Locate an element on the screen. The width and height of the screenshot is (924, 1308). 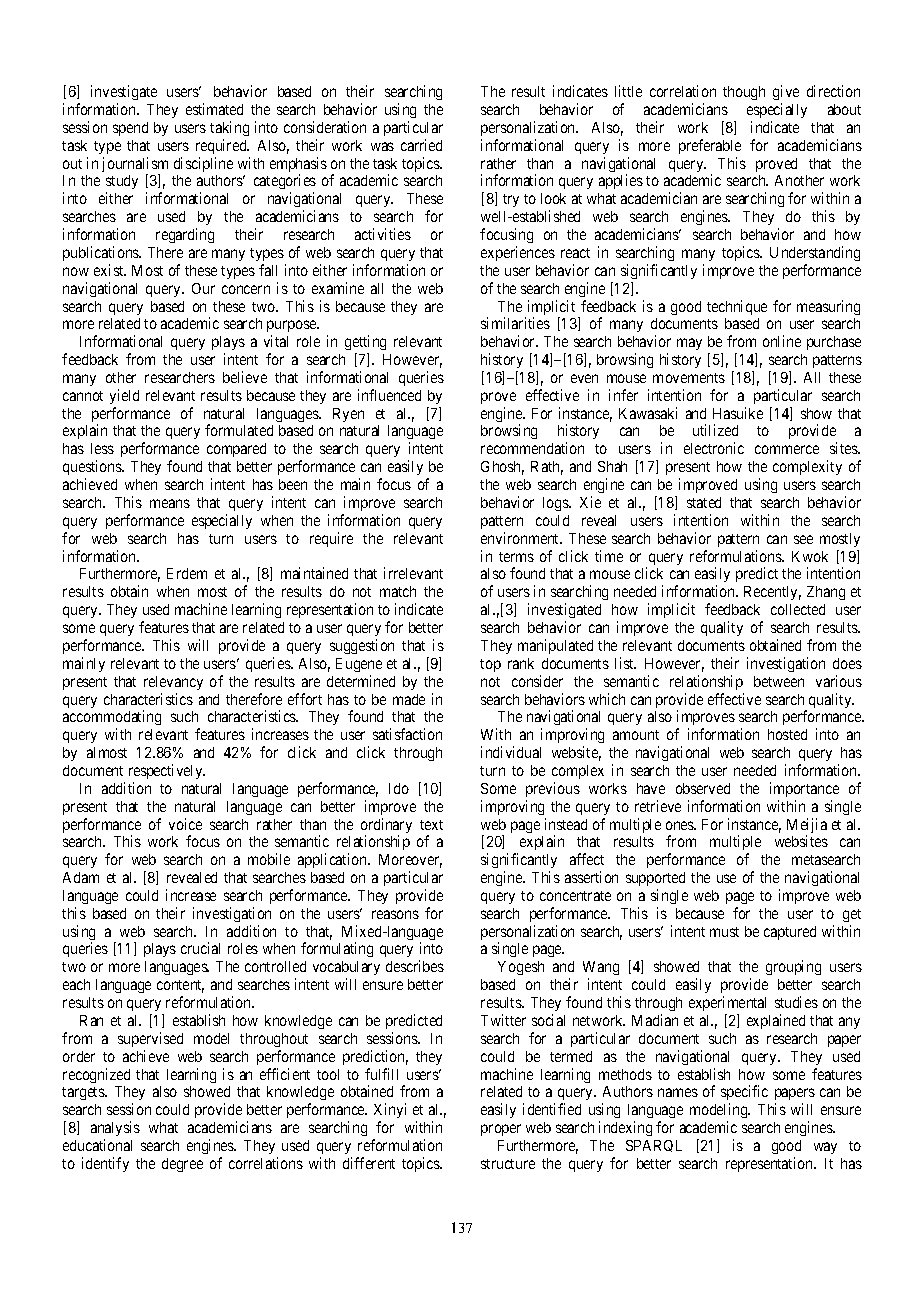
carried is located at coordinates (421, 145).
